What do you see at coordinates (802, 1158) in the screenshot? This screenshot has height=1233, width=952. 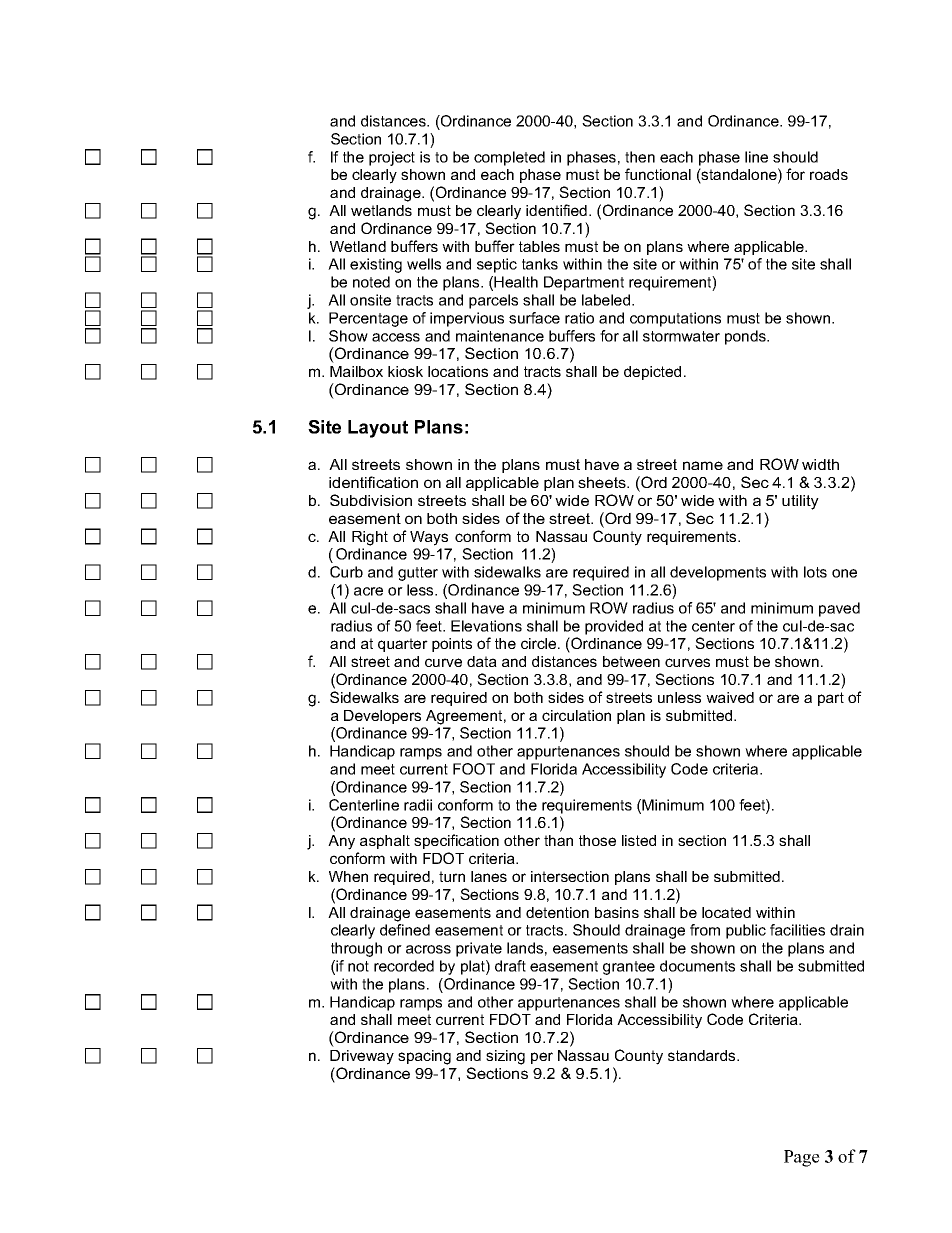 I see `Page` at bounding box center [802, 1158].
